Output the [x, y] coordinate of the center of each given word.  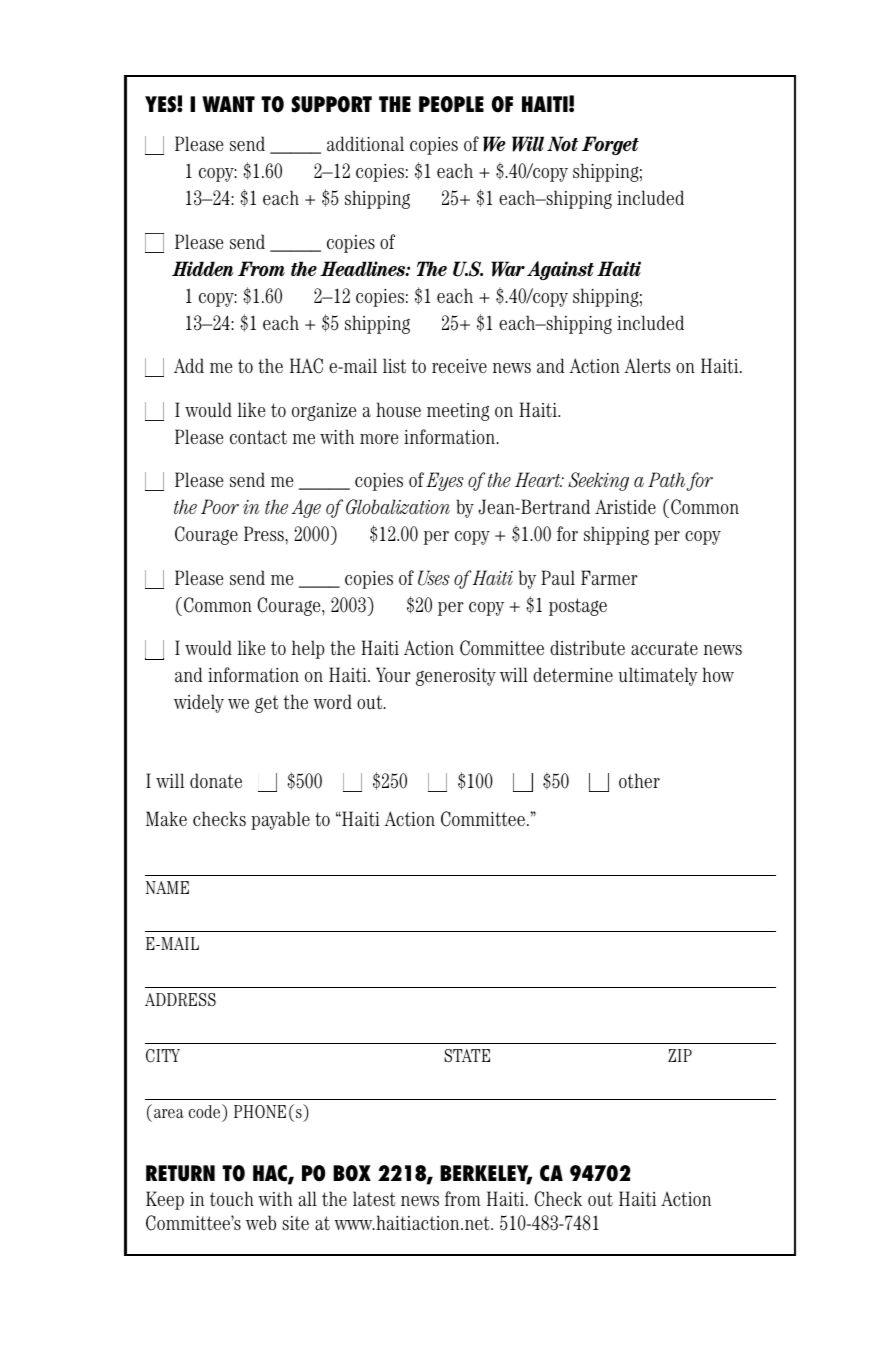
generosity [456, 677]
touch [232, 1199]
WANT [228, 104]
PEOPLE [451, 104]
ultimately [658, 676]
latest [374, 1199]
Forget [610, 145]
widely [199, 703]
